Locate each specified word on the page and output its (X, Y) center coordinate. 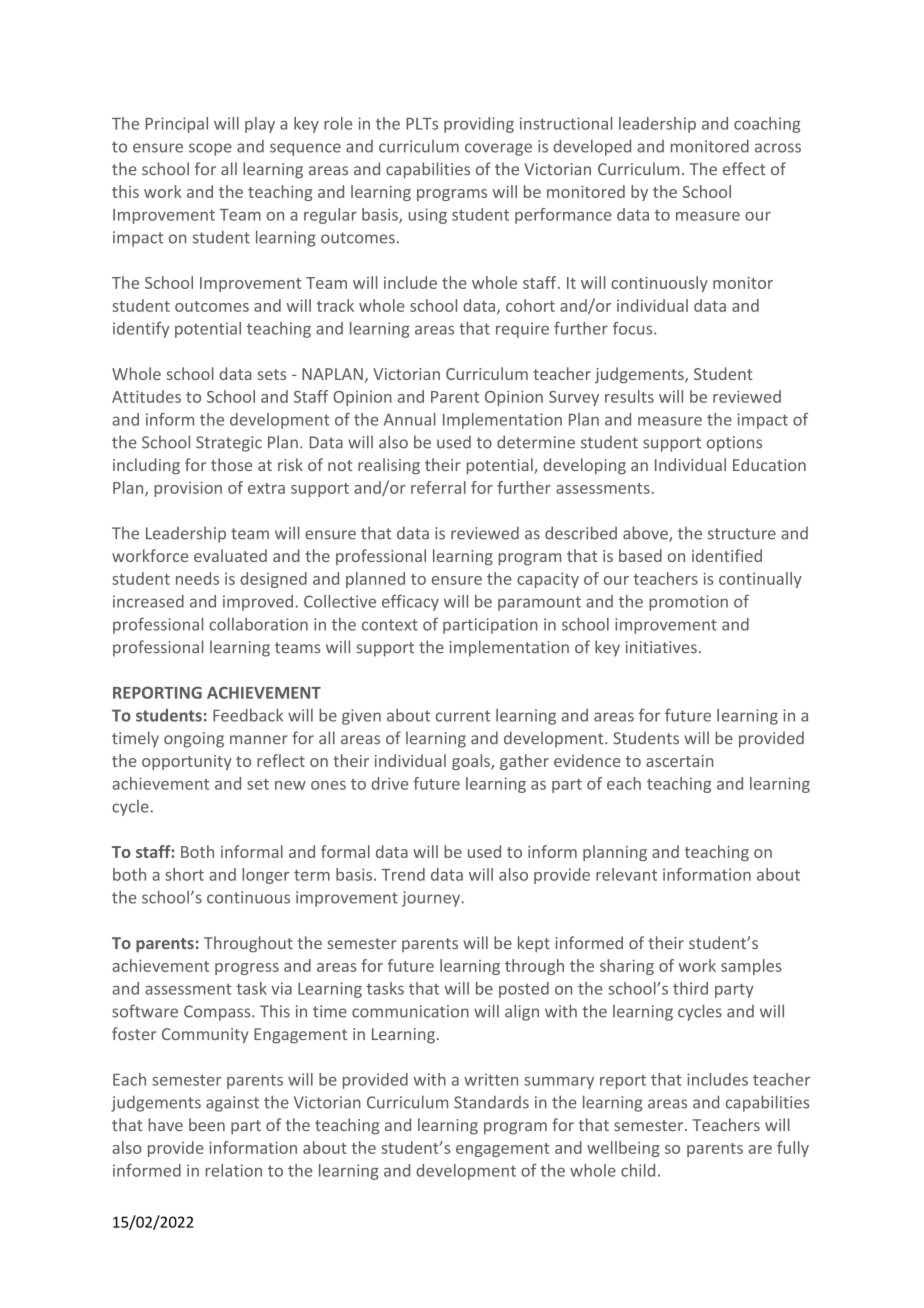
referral (438, 487)
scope (210, 149)
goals (472, 762)
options (734, 444)
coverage (498, 149)
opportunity (187, 762)
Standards (491, 1102)
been (207, 1124)
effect (744, 168)
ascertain (679, 761)
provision (188, 489)
